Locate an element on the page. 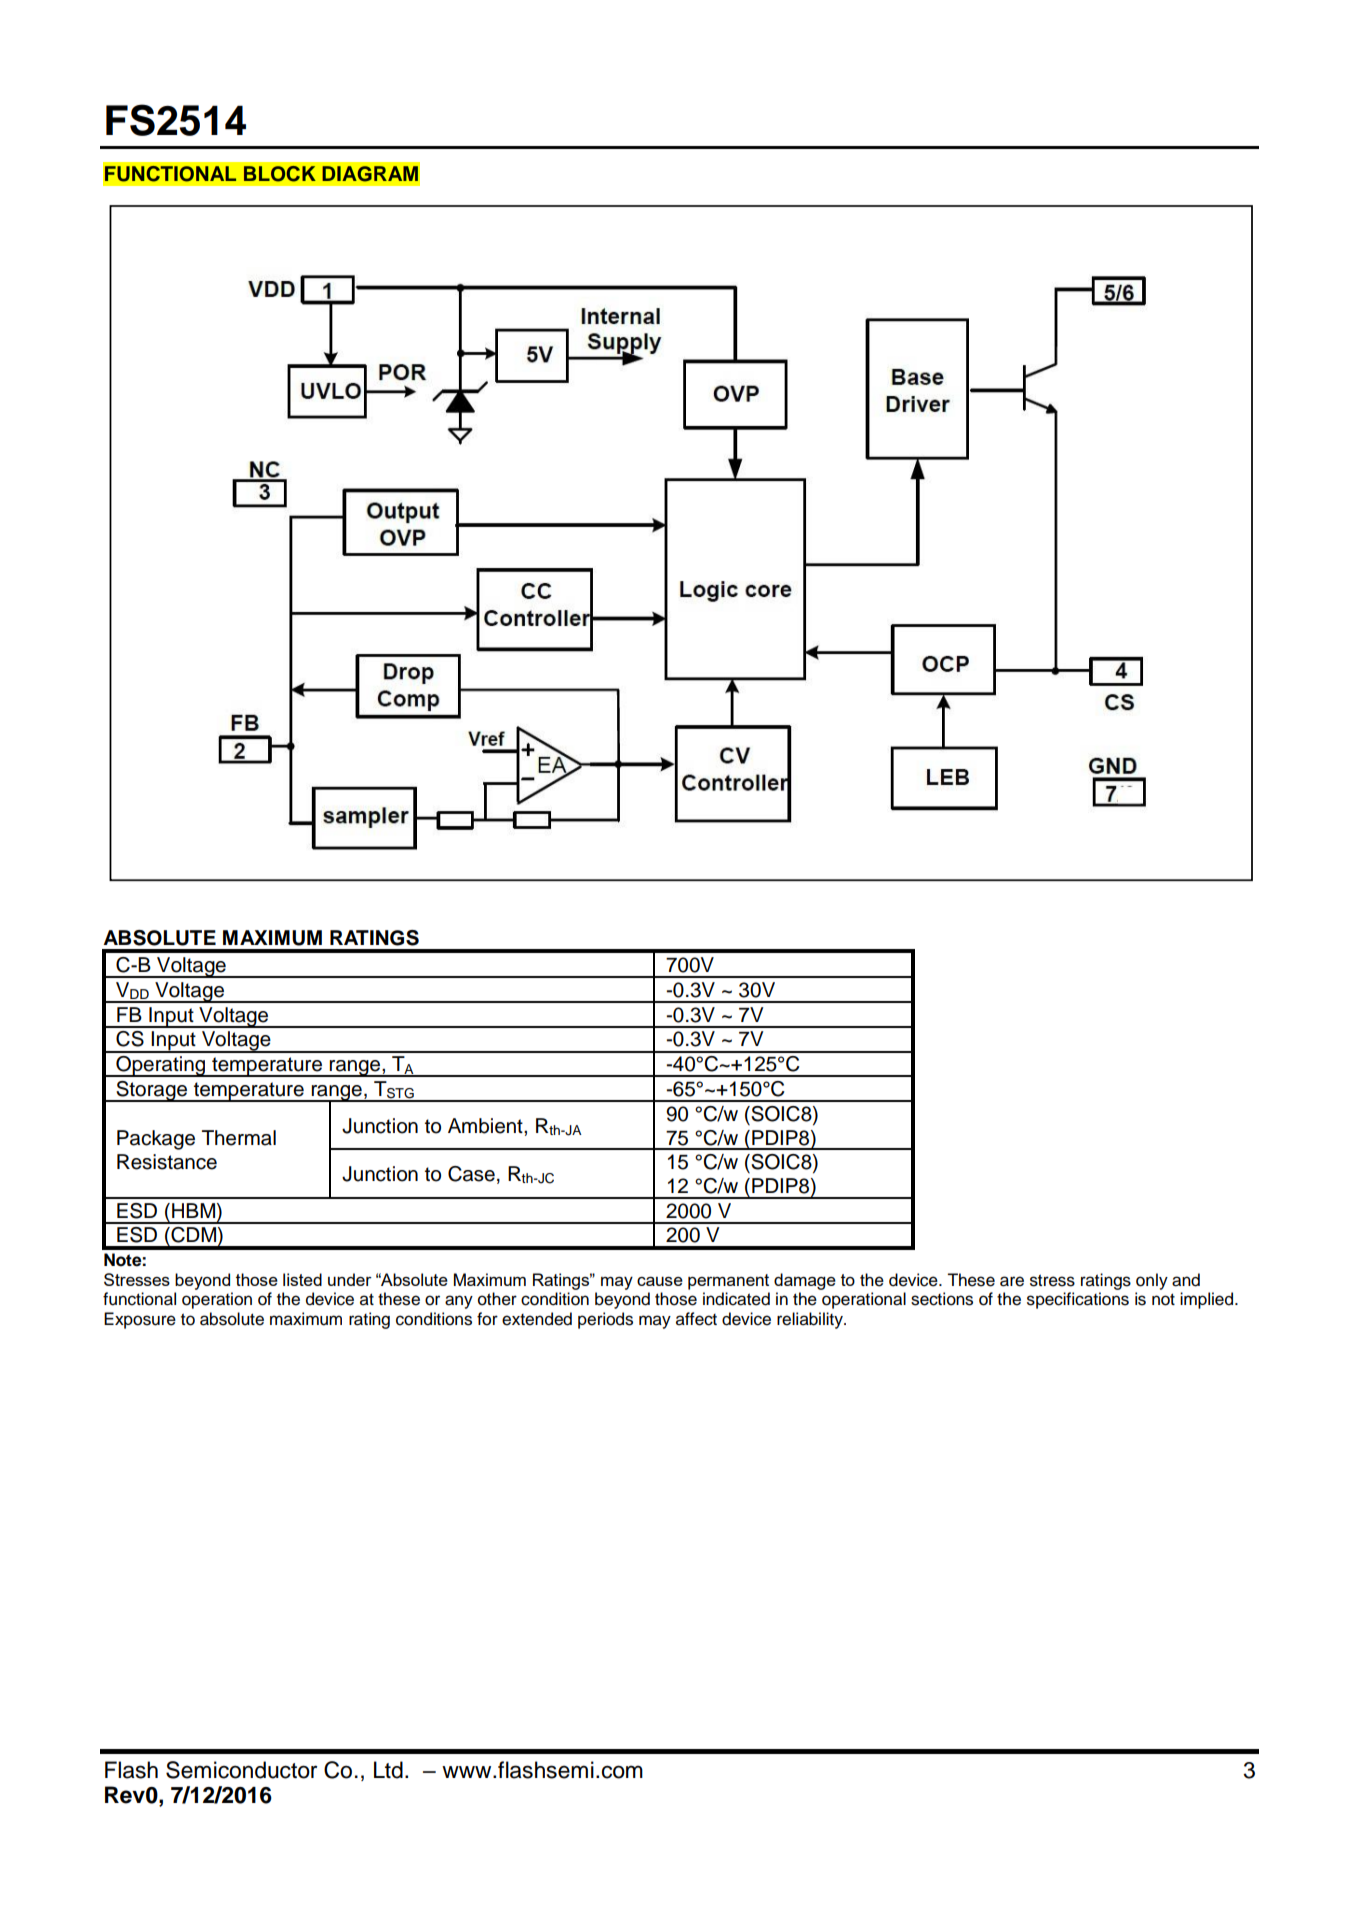 The image size is (1359, 1922). Ltd is located at coordinates (388, 1770).
